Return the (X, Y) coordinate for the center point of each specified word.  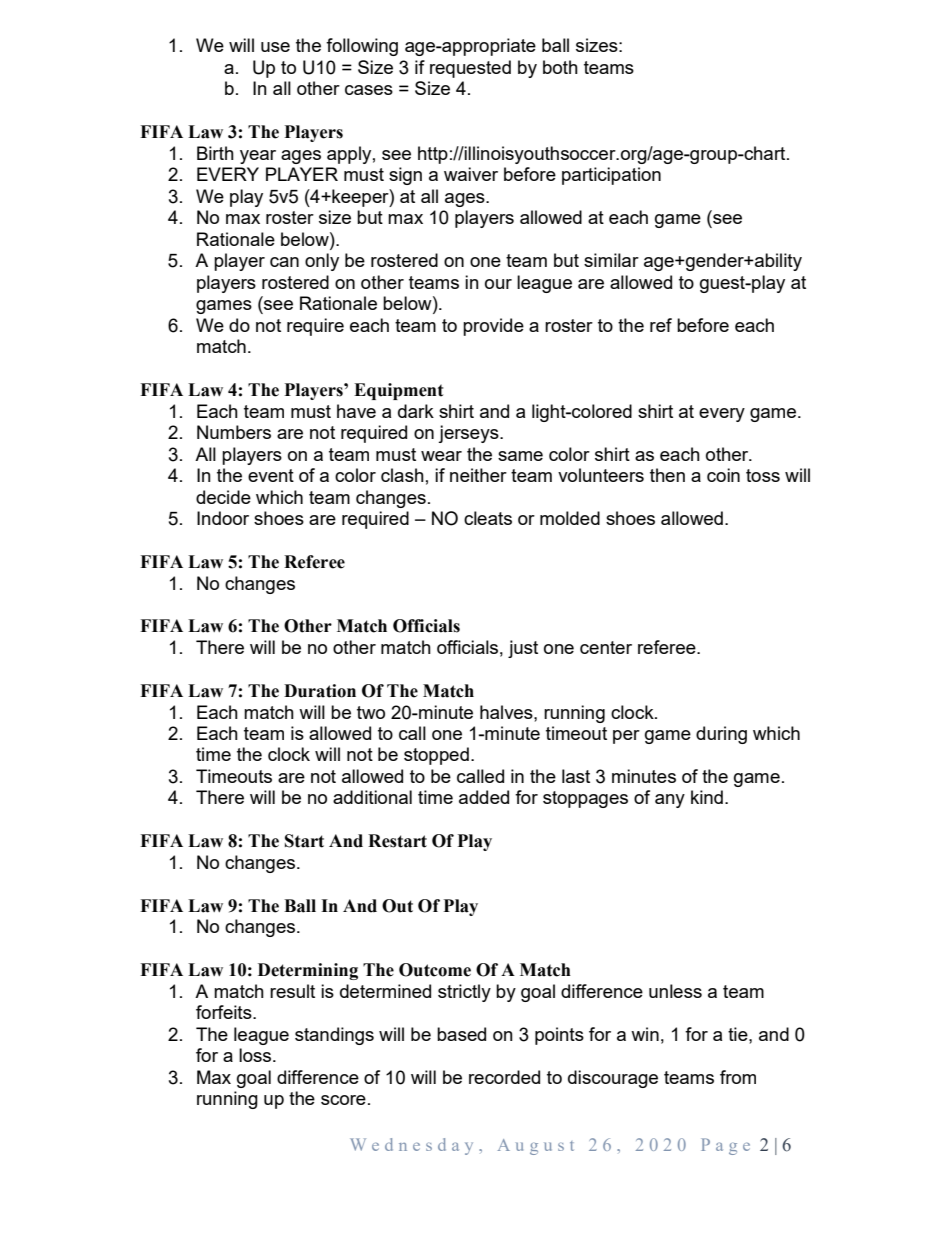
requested (470, 69)
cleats (488, 518)
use (275, 47)
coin (723, 475)
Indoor (223, 518)
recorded (504, 1077)
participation (611, 176)
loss (256, 1055)
